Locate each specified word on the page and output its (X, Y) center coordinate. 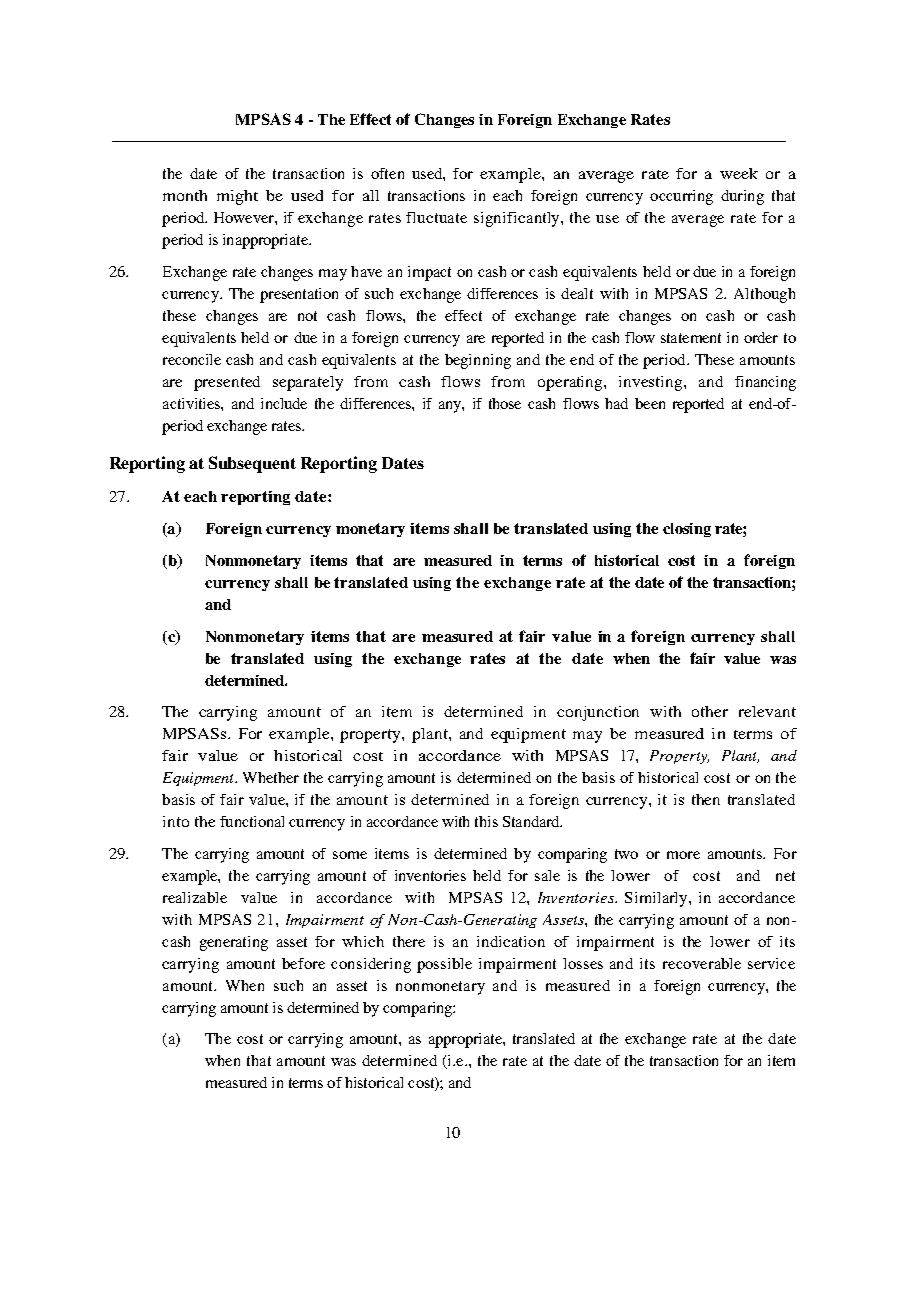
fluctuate (436, 217)
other (710, 711)
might (237, 197)
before (303, 963)
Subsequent (252, 464)
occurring (681, 197)
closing (687, 530)
